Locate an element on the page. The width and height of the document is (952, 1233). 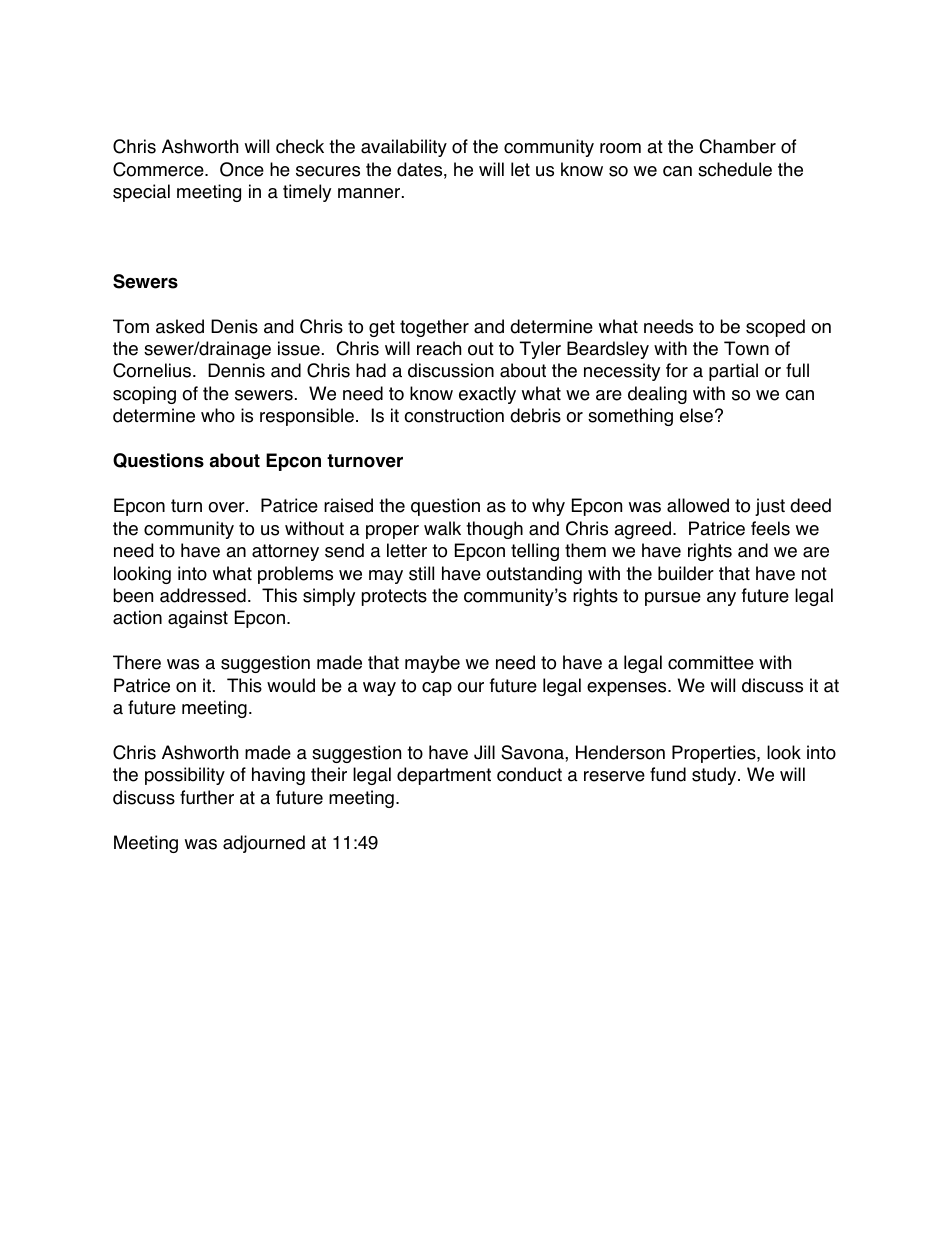
Dennis is located at coordinates (236, 370).
